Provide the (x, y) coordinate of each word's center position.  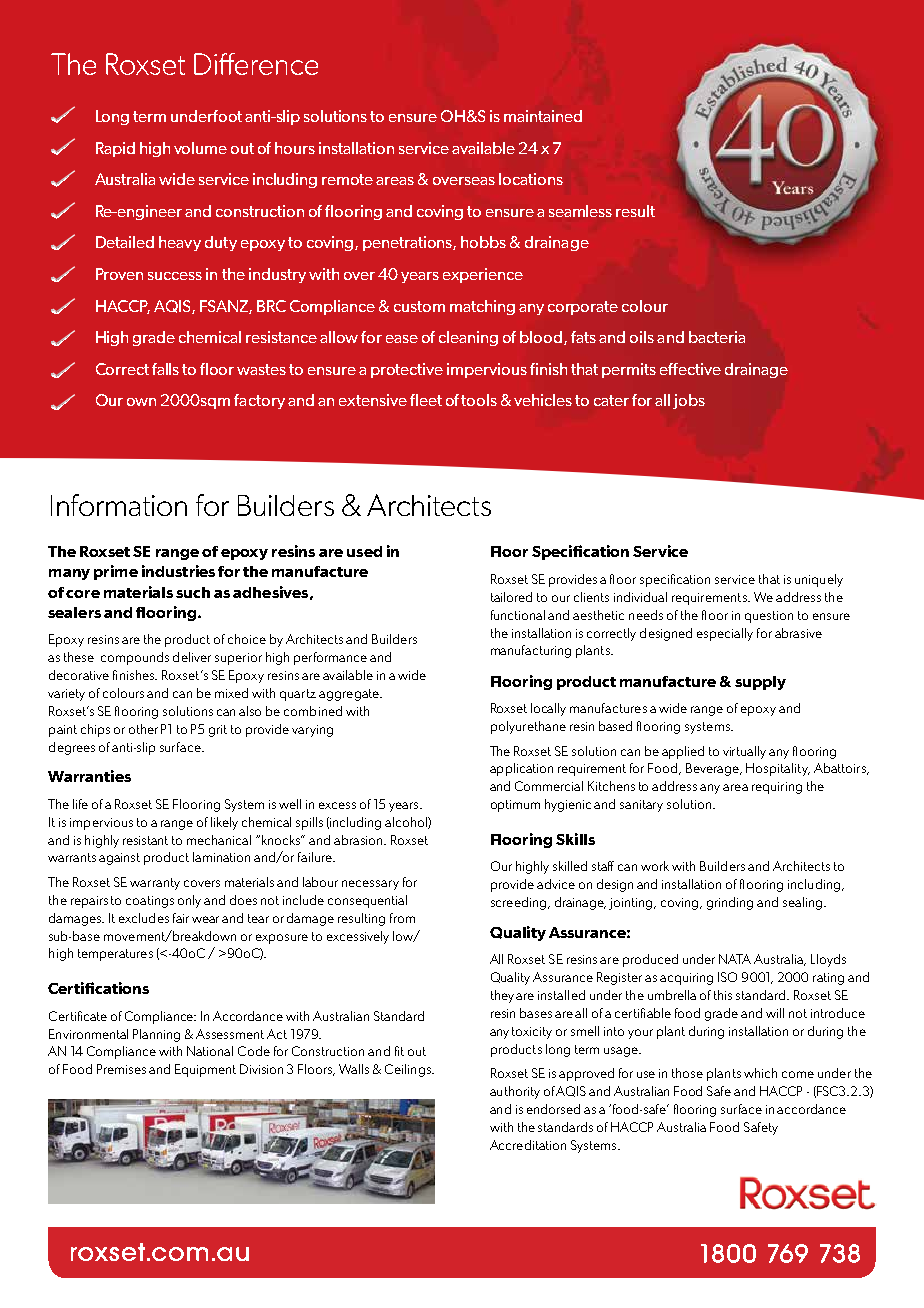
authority (515, 1092)
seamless (580, 211)
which (760, 1073)
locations (531, 179)
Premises (121, 1069)
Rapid (115, 149)
